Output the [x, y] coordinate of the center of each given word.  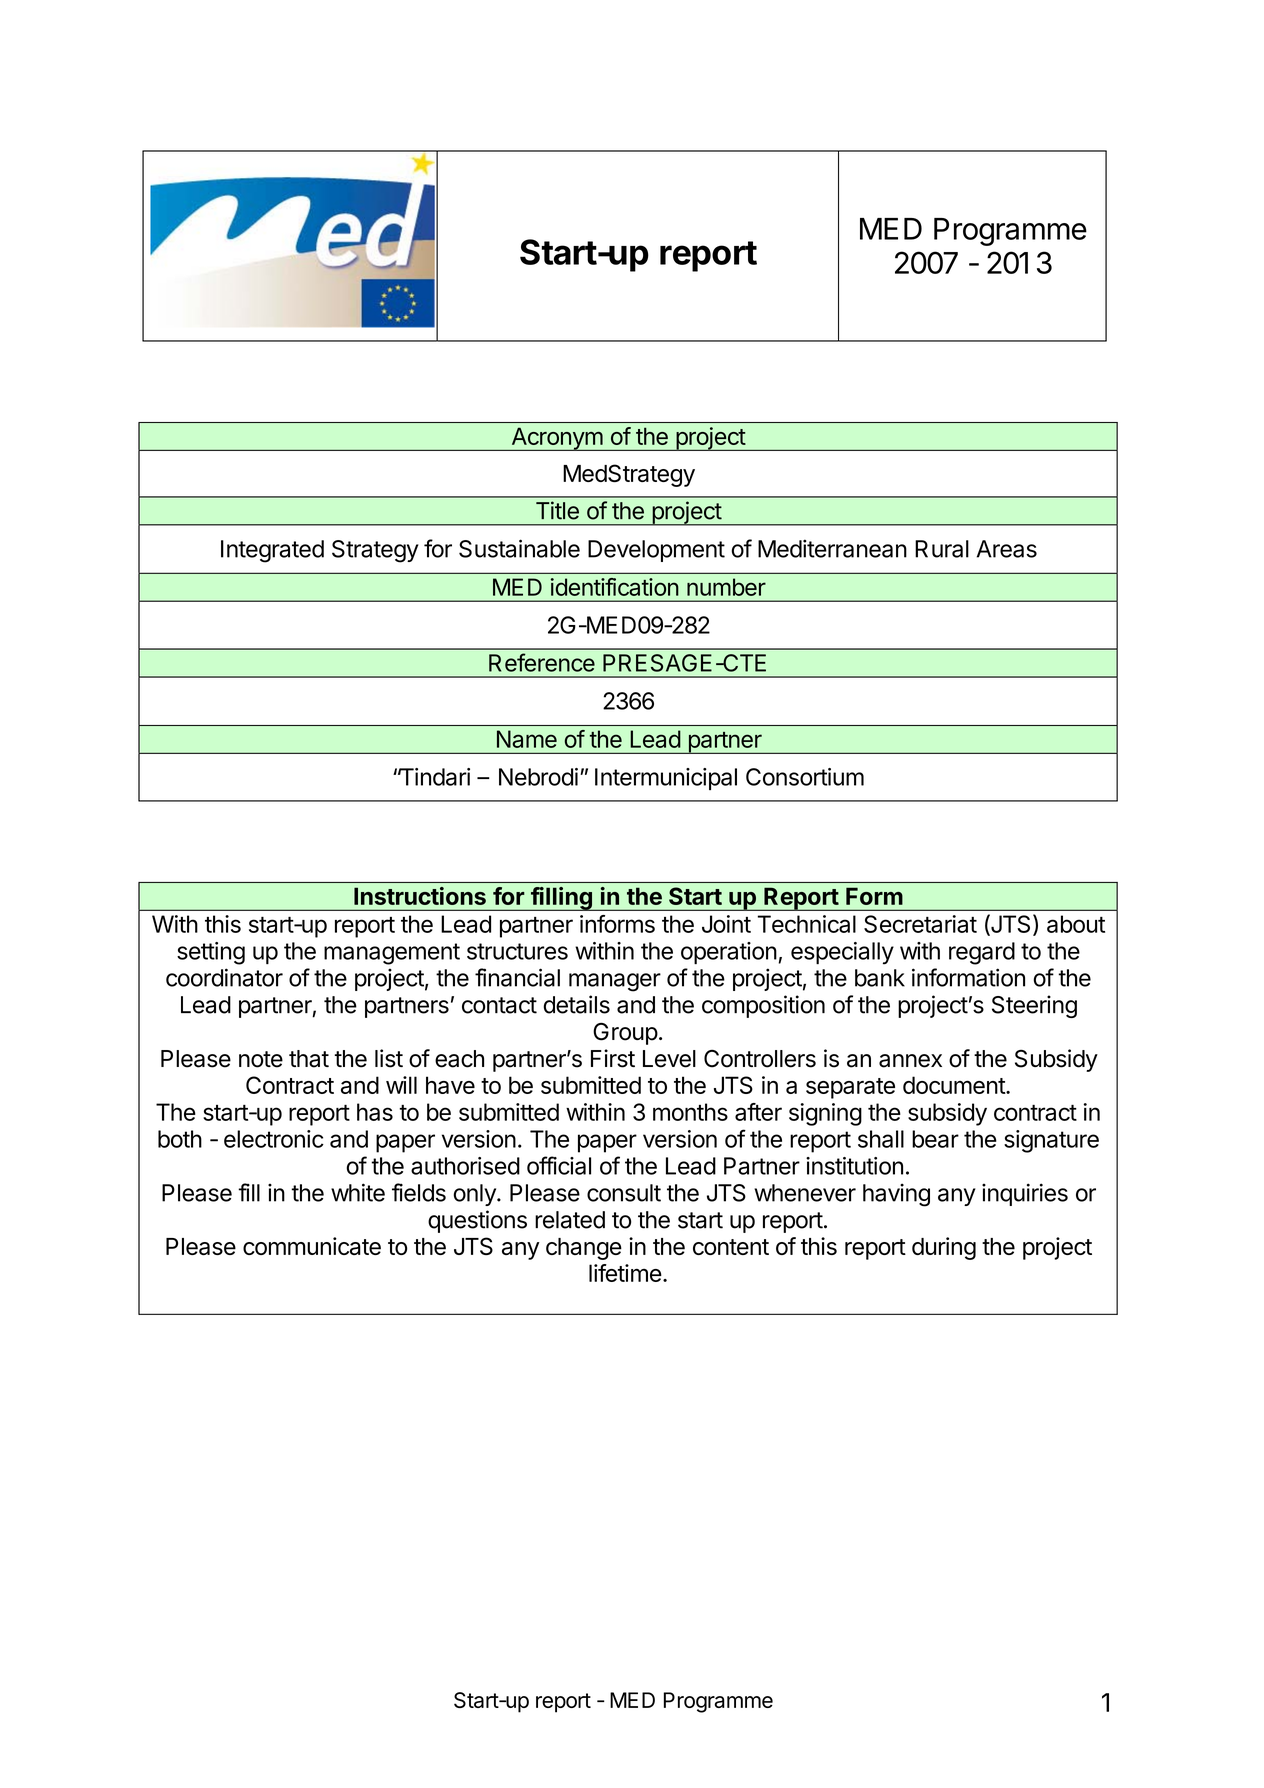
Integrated [272, 551]
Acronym [556, 439]
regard [982, 953]
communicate [312, 1246]
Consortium [805, 777]
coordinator [224, 977]
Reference [542, 662]
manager [615, 982]
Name [527, 739]
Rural [942, 549]
